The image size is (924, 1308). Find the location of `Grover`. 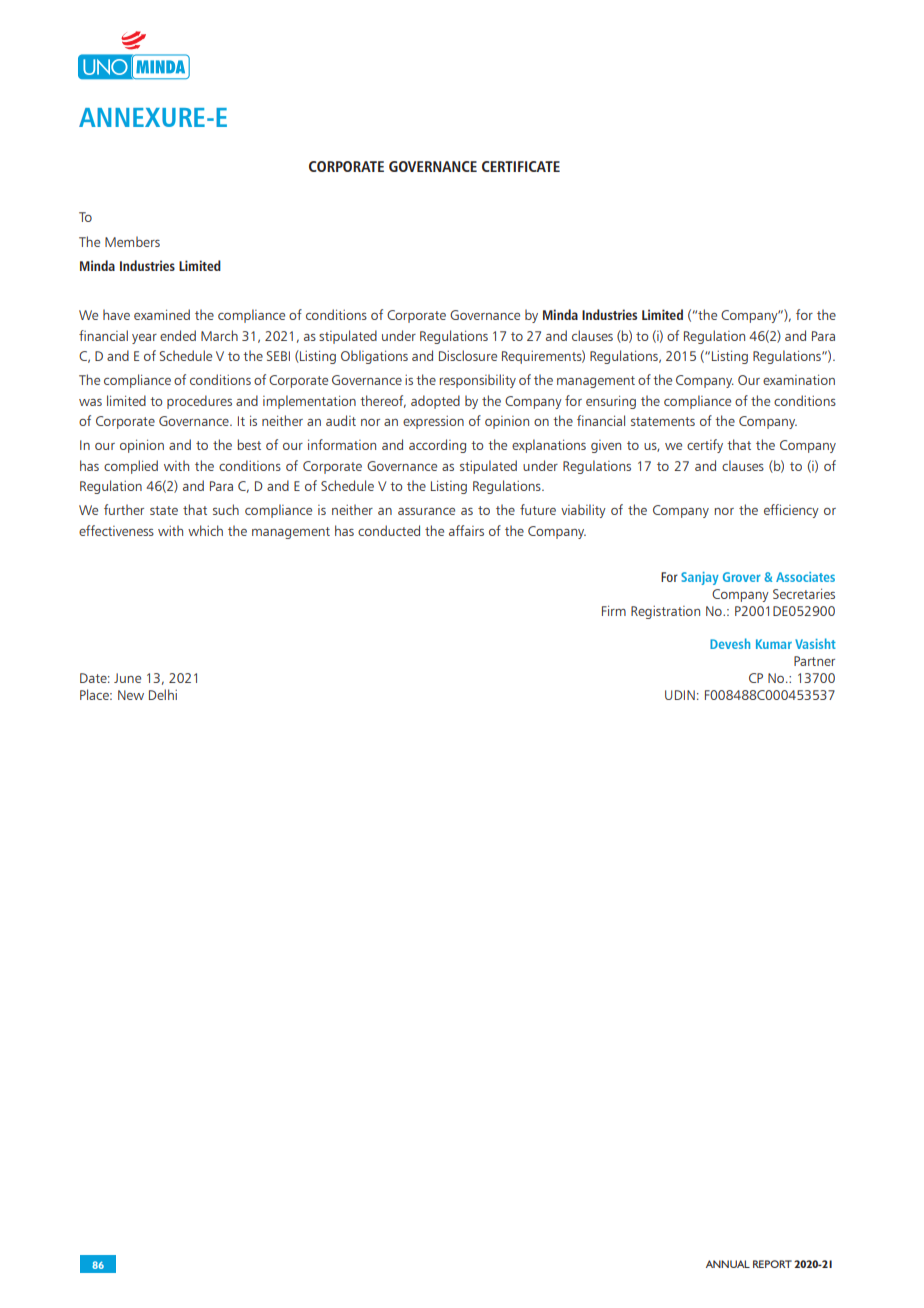

Grover is located at coordinates (742, 577).
